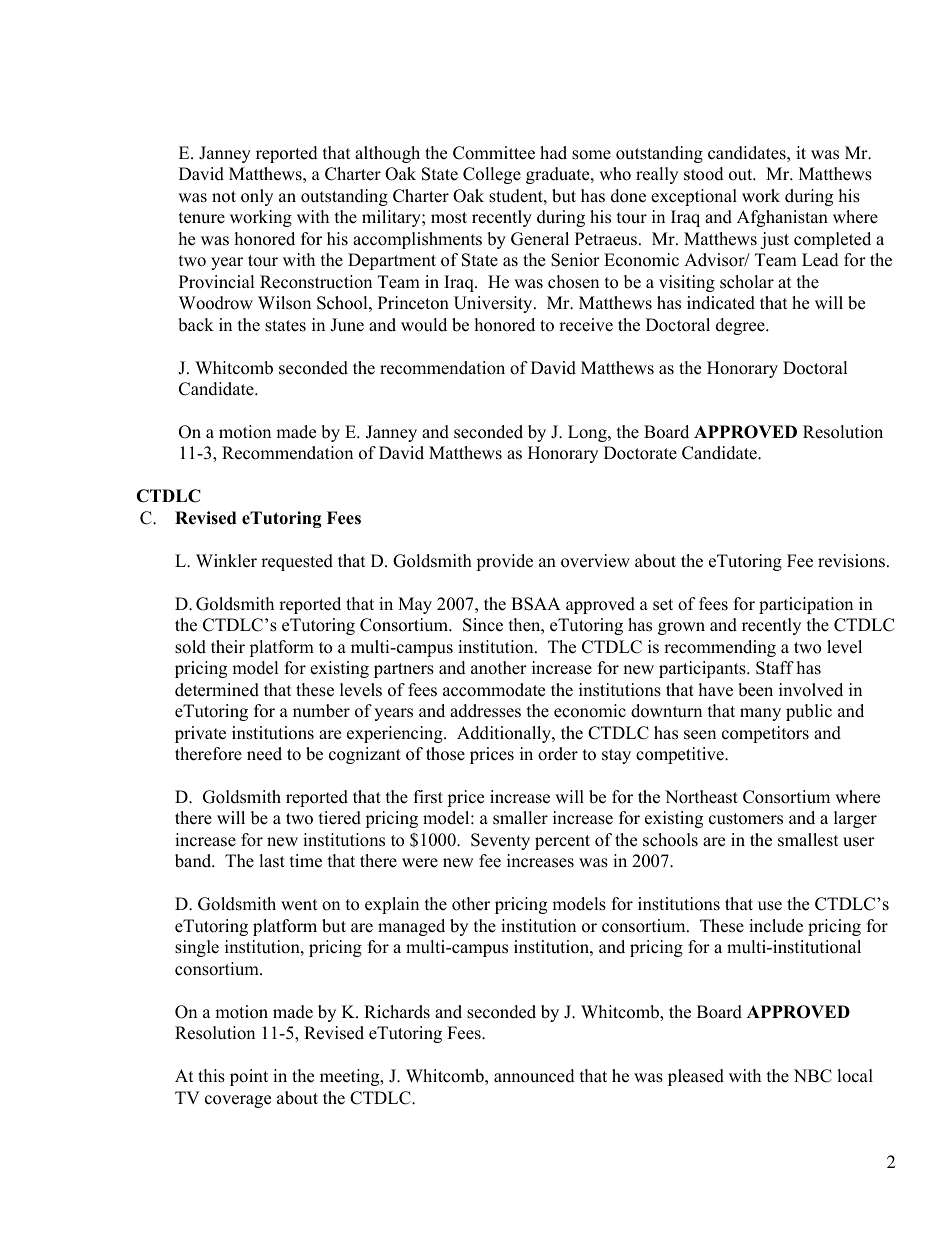 The width and height of the screenshot is (952, 1233). What do you see at coordinates (851, 561) in the screenshot?
I see `revisions` at bounding box center [851, 561].
